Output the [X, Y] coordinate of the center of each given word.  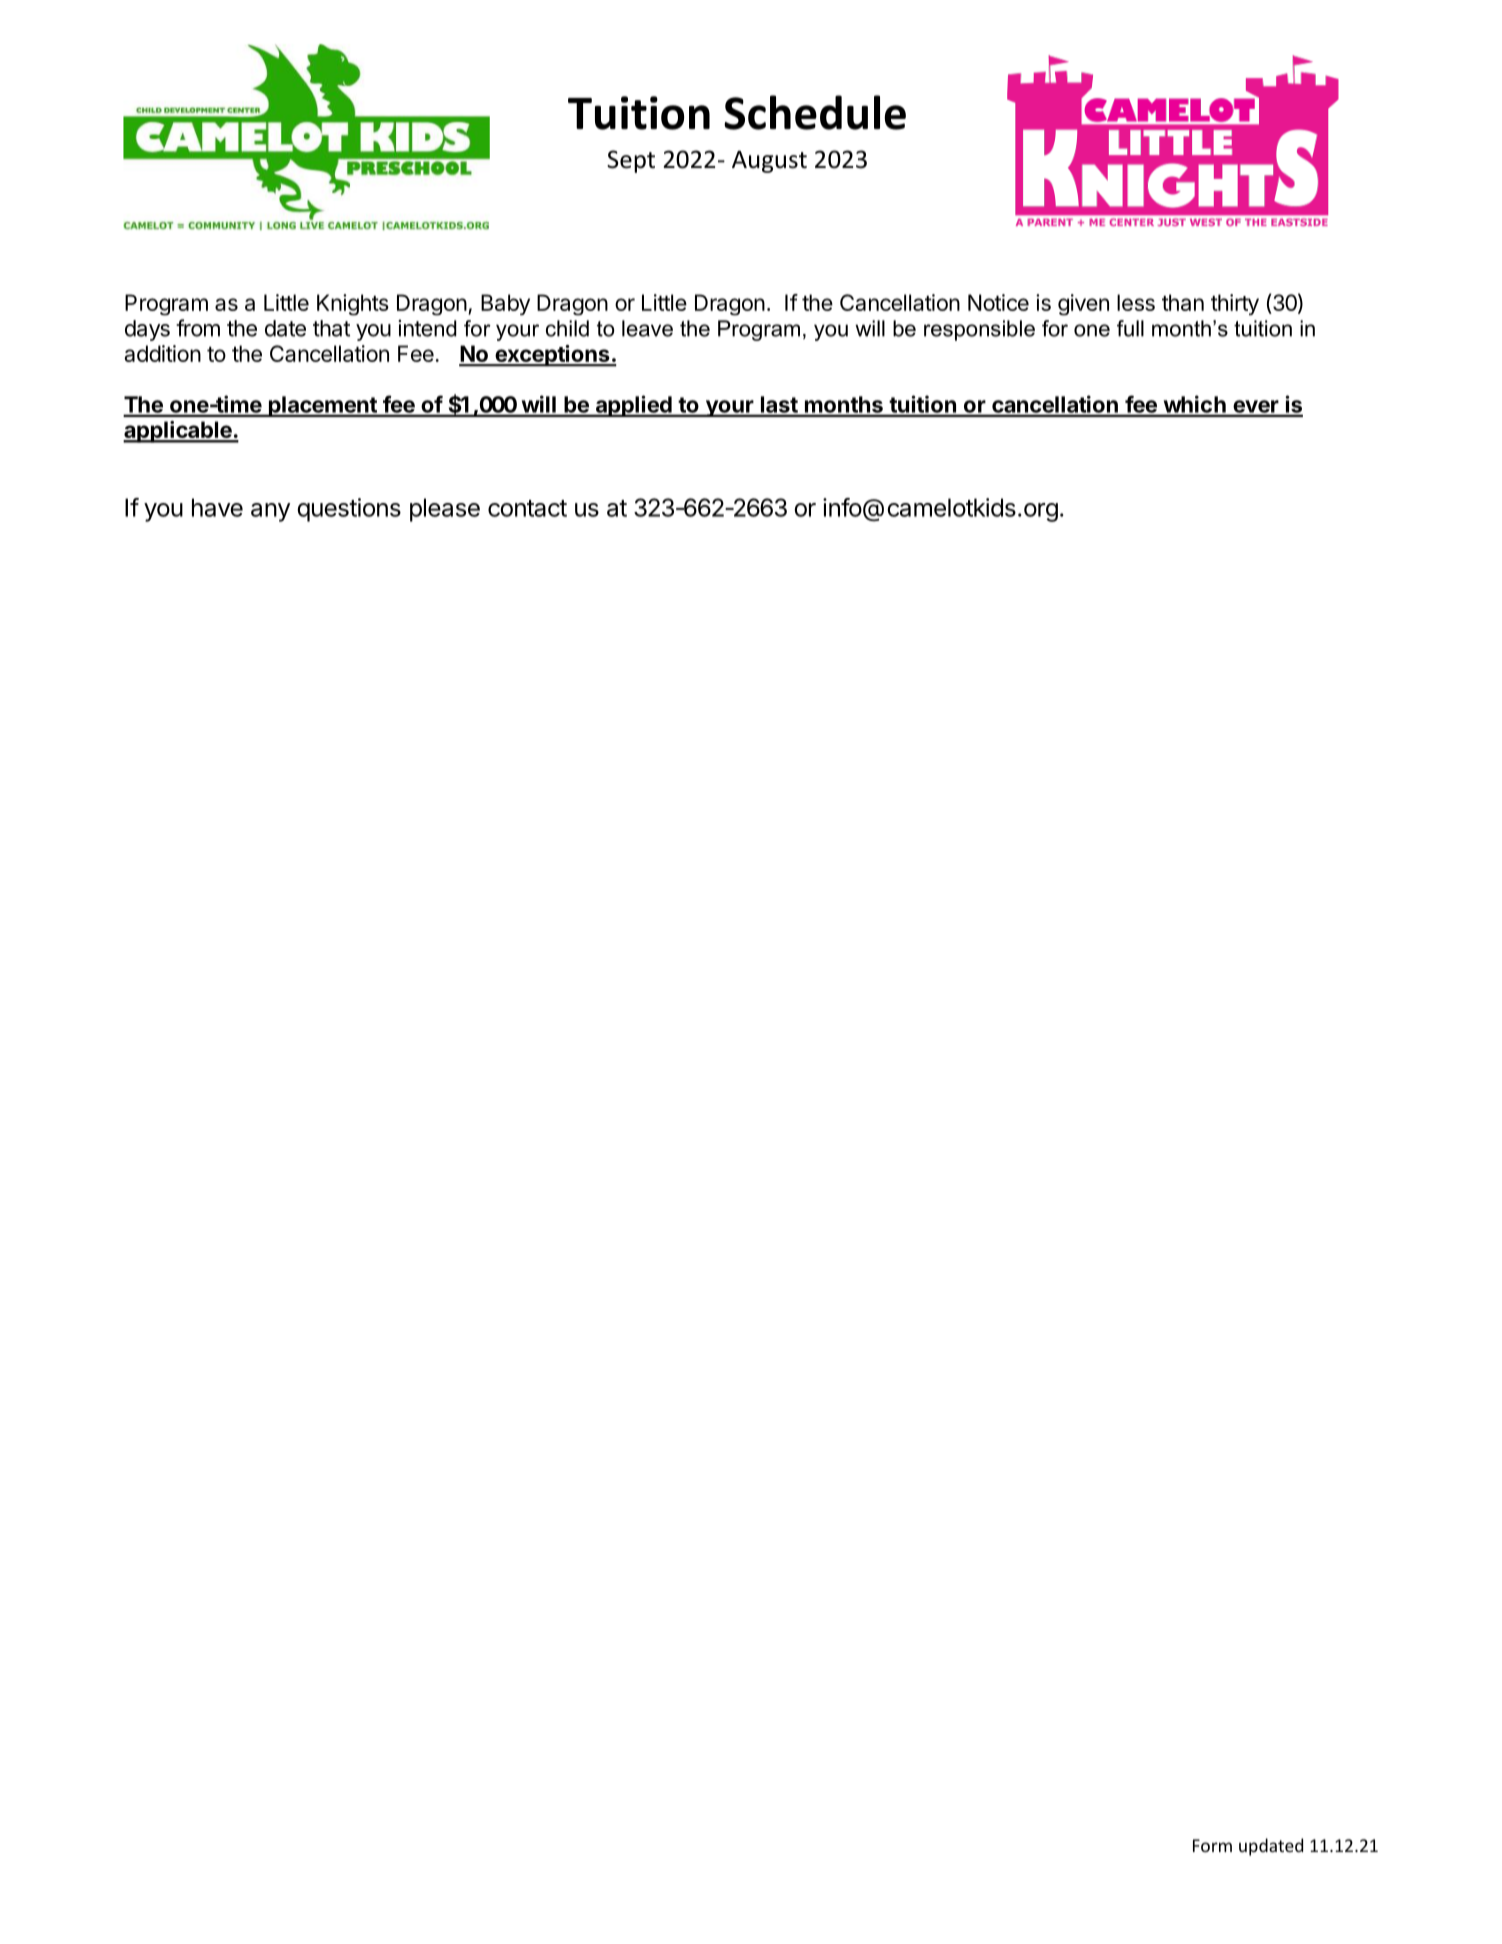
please [445, 510]
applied [633, 406]
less [1136, 302]
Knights [353, 305]
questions [349, 510]
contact [527, 508]
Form [1212, 1845]
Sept [631, 161]
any [270, 512]
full [1130, 328]
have [217, 507]
